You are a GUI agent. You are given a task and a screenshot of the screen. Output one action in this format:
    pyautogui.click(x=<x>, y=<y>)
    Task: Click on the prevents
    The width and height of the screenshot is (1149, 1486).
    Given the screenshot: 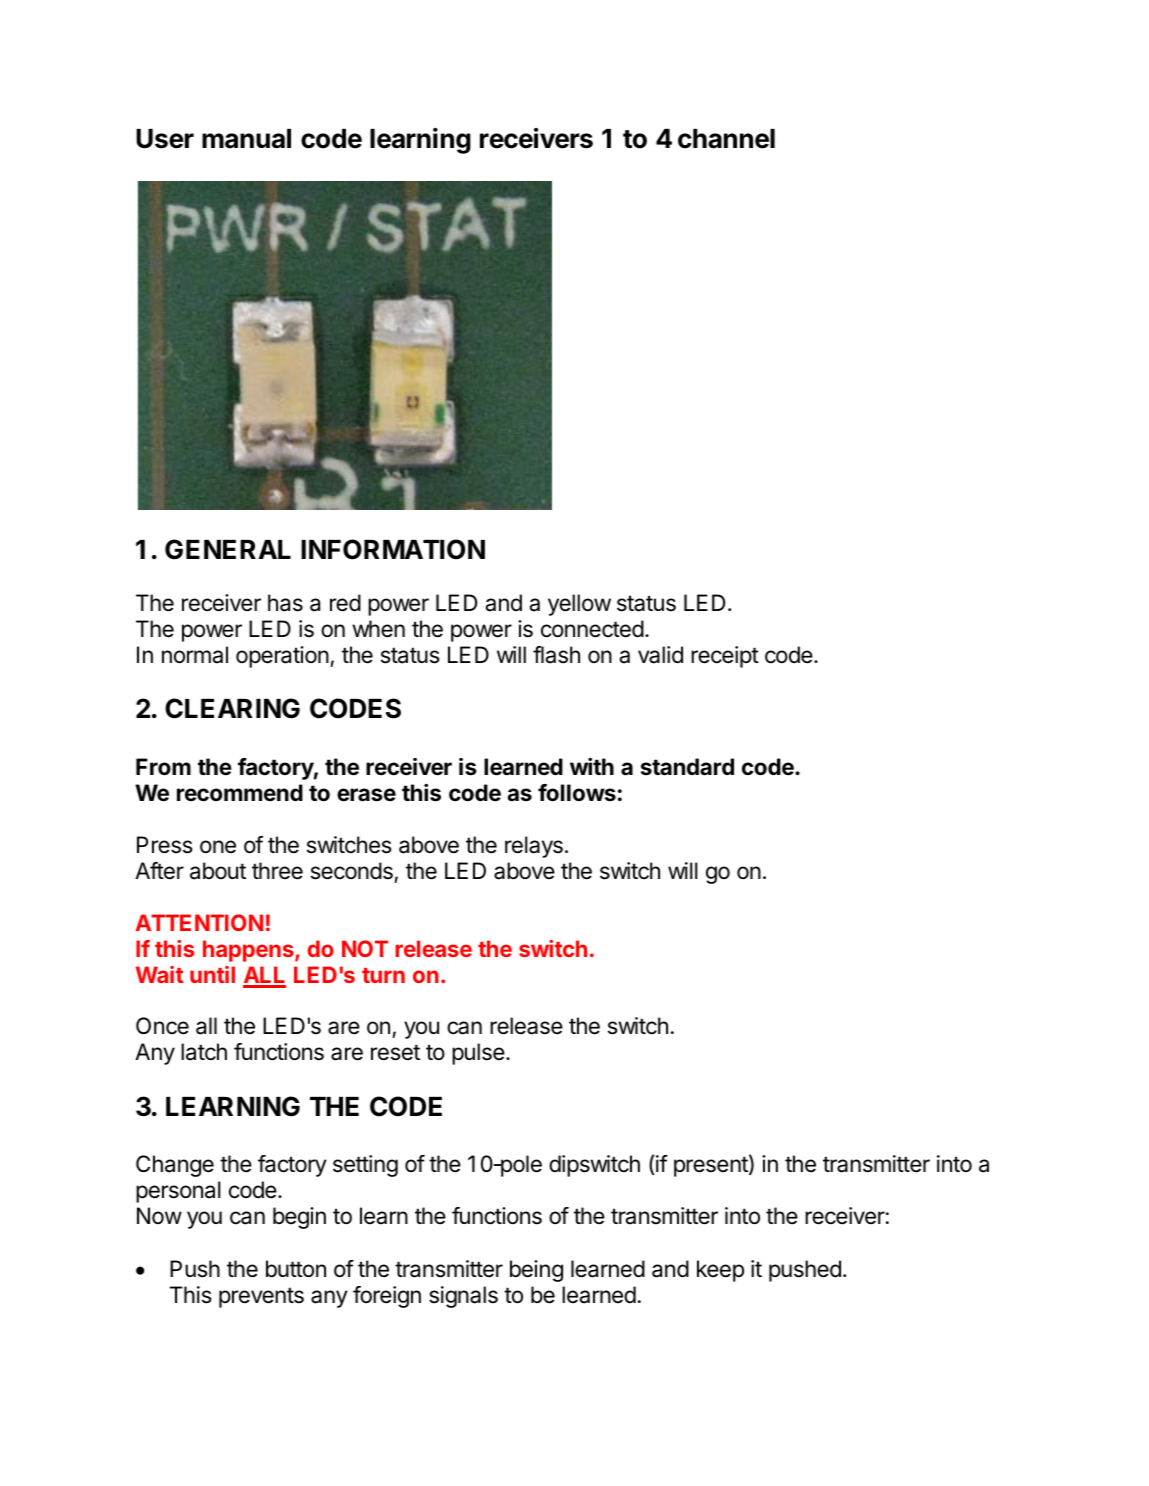 What is the action you would take?
    pyautogui.click(x=261, y=1297)
